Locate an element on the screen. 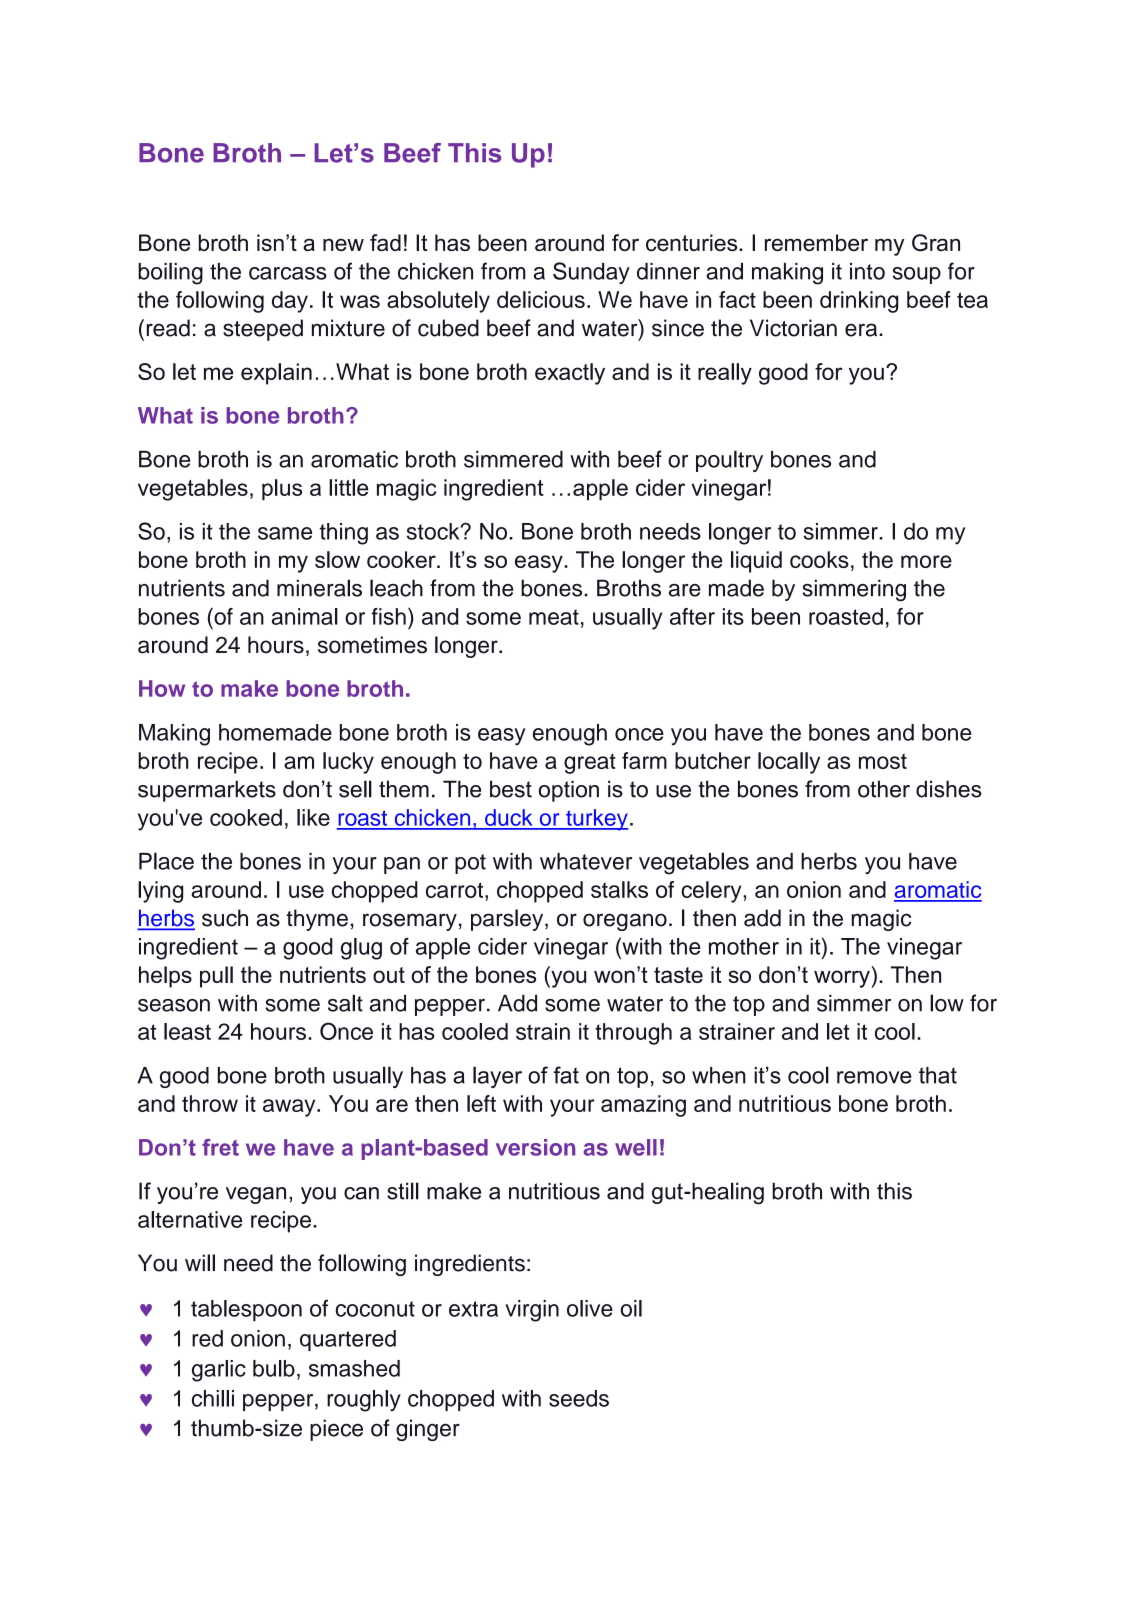 The image size is (1136, 1606). more is located at coordinates (926, 561).
